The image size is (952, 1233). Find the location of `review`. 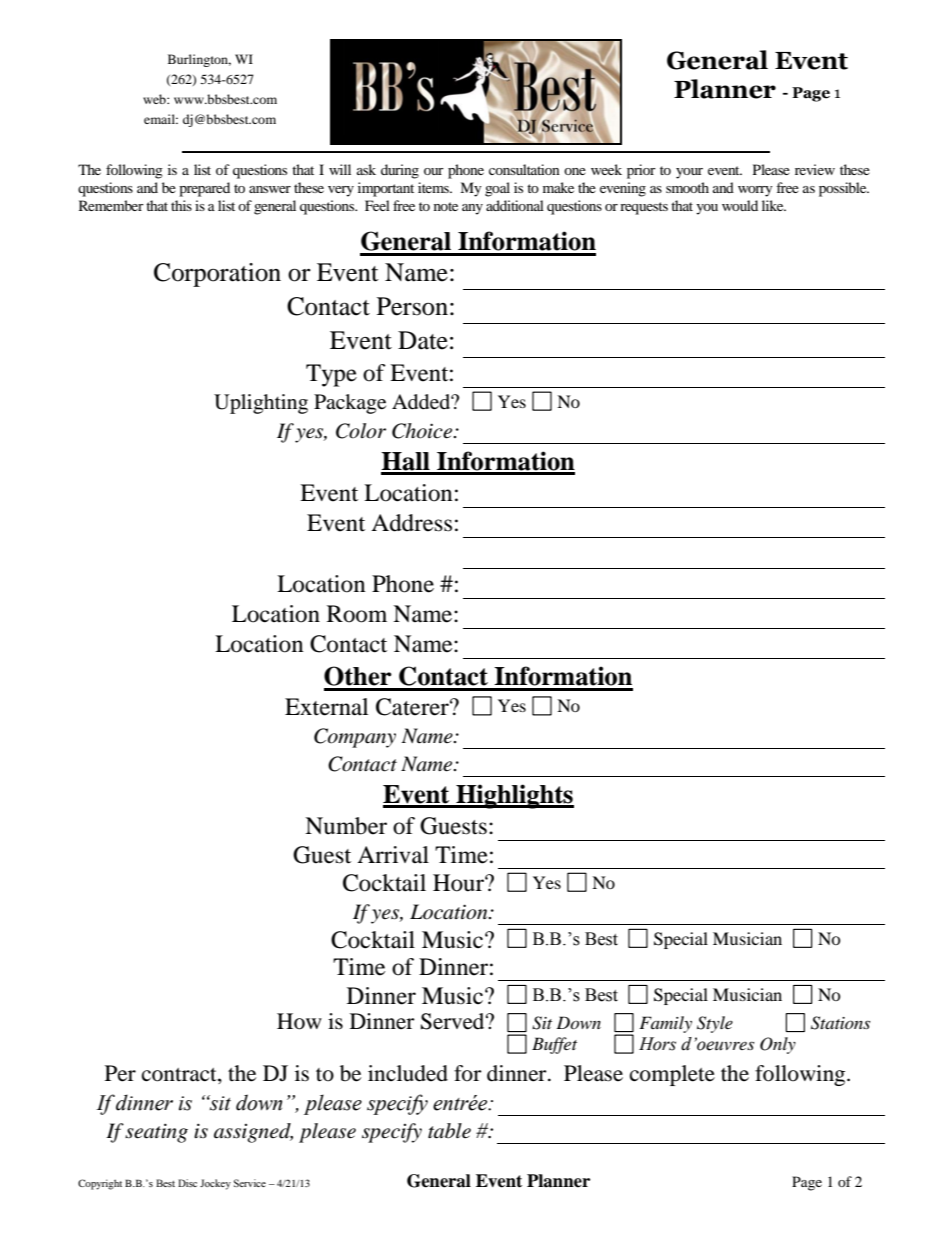

review is located at coordinates (815, 169).
